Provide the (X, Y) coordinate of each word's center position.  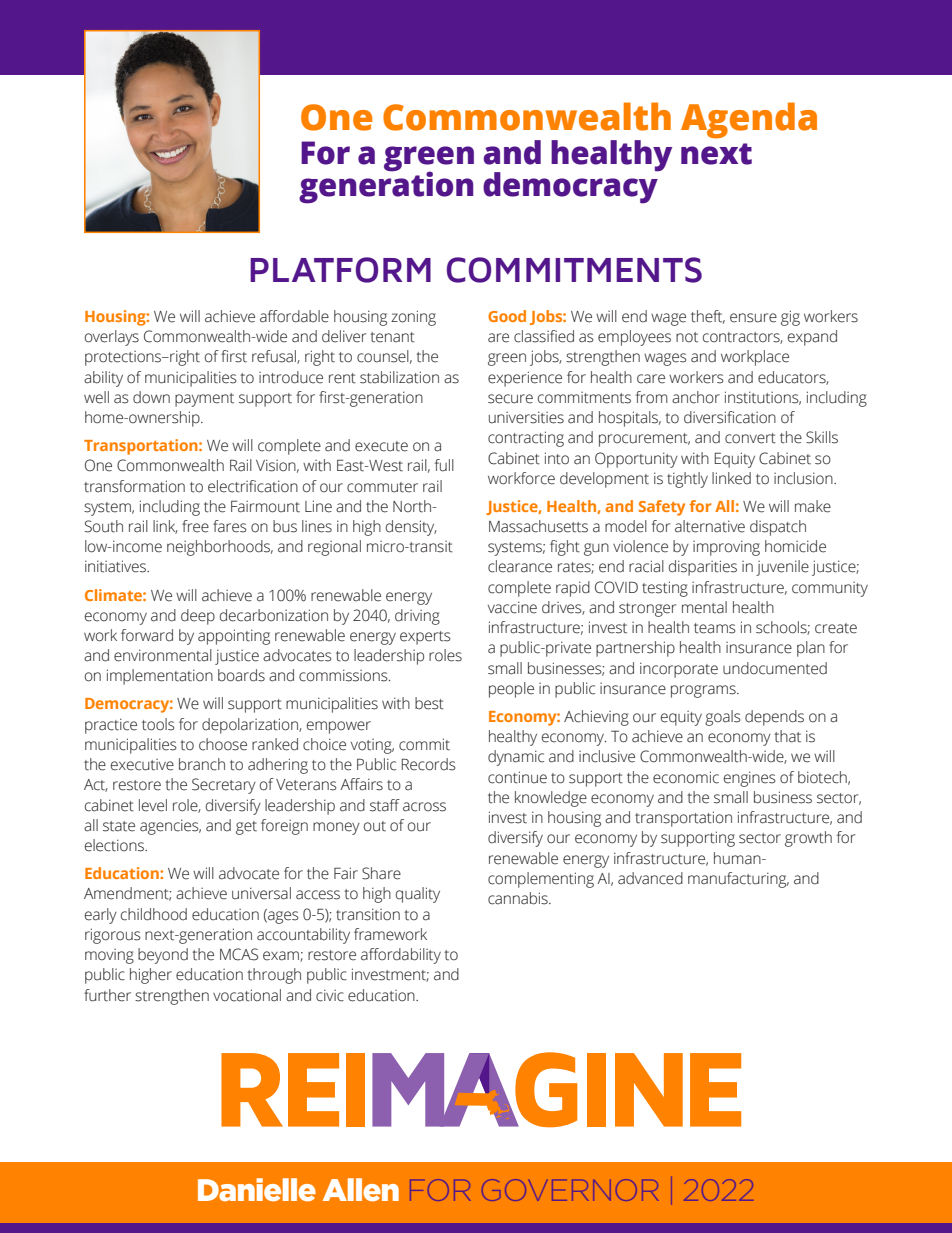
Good (507, 316)
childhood (154, 914)
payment (204, 400)
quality (418, 895)
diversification (730, 417)
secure (510, 399)
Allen (361, 1190)
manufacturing (738, 880)
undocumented (775, 668)
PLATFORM (340, 270)
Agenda (749, 120)
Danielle (257, 1190)
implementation (160, 677)
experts (425, 638)
